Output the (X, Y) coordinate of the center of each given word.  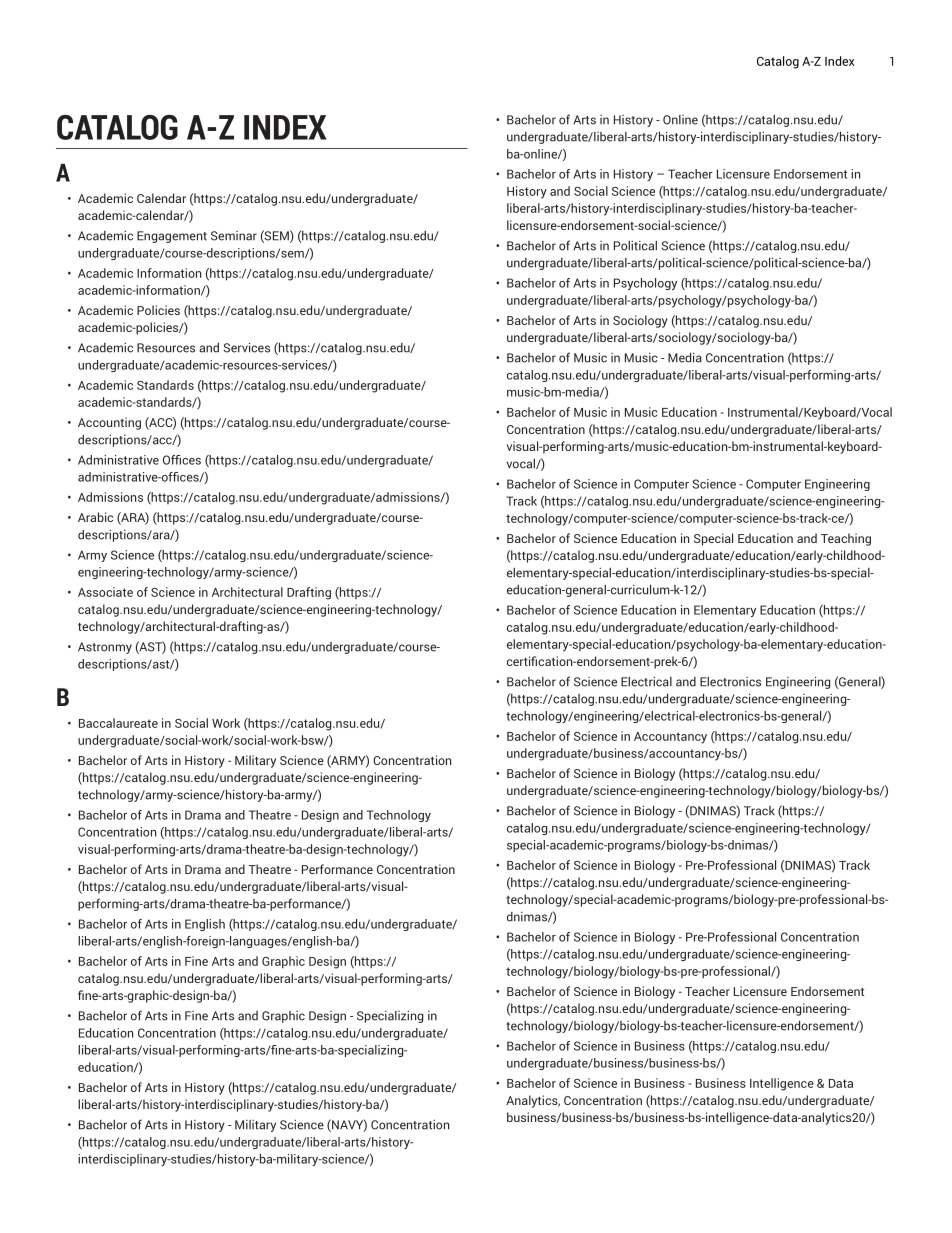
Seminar (234, 236)
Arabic (95, 517)
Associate (105, 592)
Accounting (109, 423)
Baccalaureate (118, 723)
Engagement (172, 237)
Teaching (846, 539)
